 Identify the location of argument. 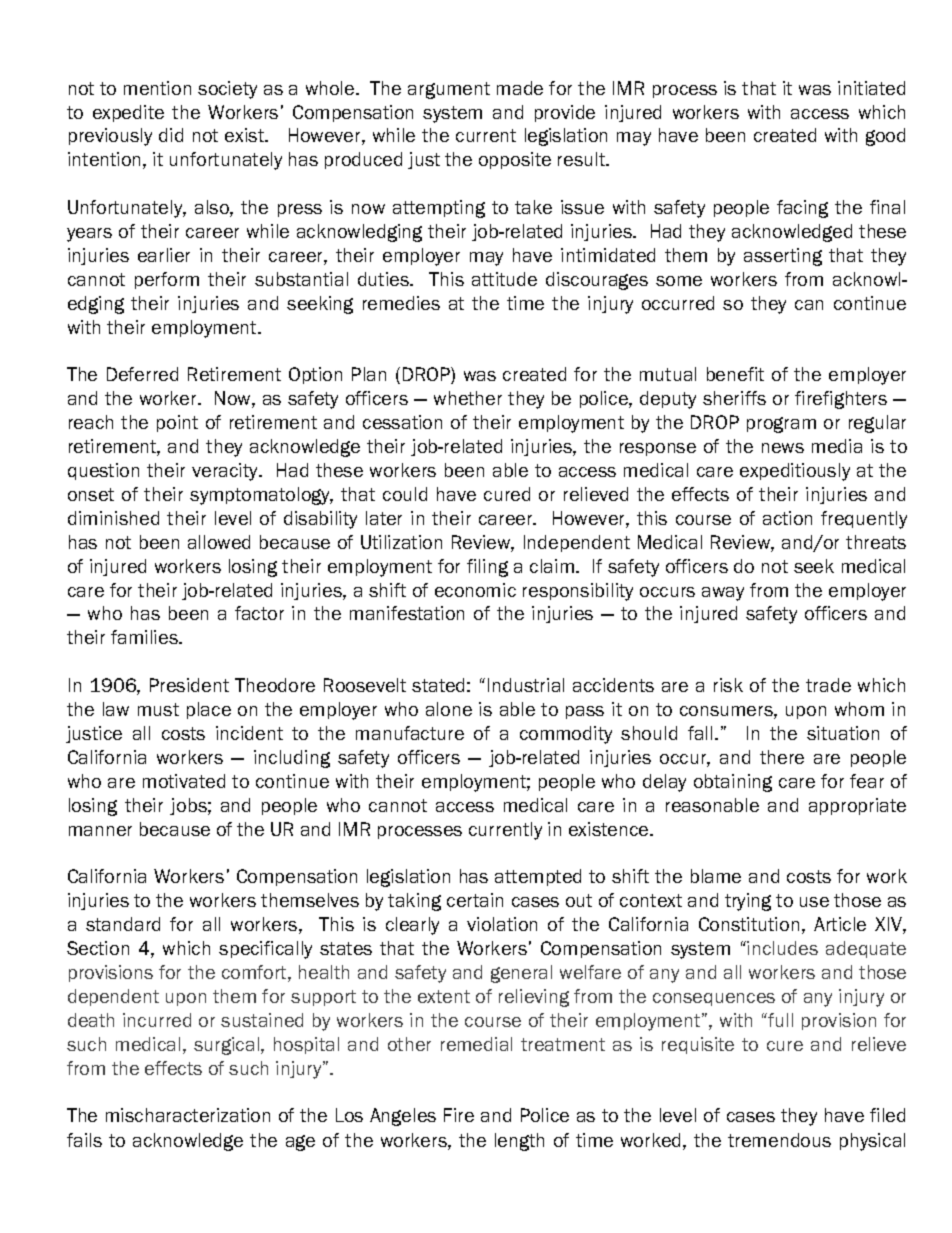
(449, 90).
